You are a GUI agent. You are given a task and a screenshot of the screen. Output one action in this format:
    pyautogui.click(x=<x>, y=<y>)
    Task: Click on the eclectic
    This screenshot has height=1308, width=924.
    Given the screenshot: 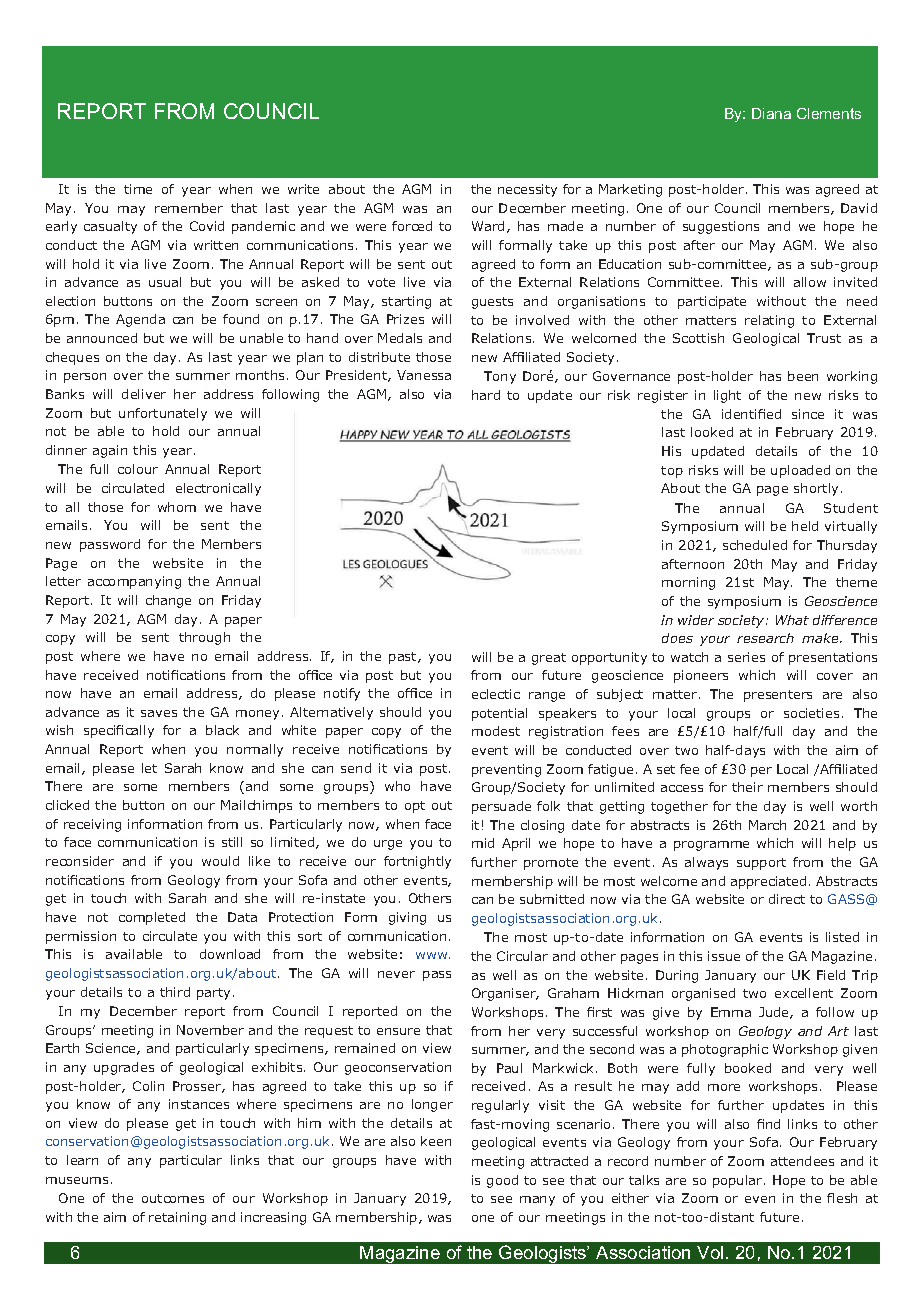 What is the action you would take?
    pyautogui.click(x=496, y=694)
